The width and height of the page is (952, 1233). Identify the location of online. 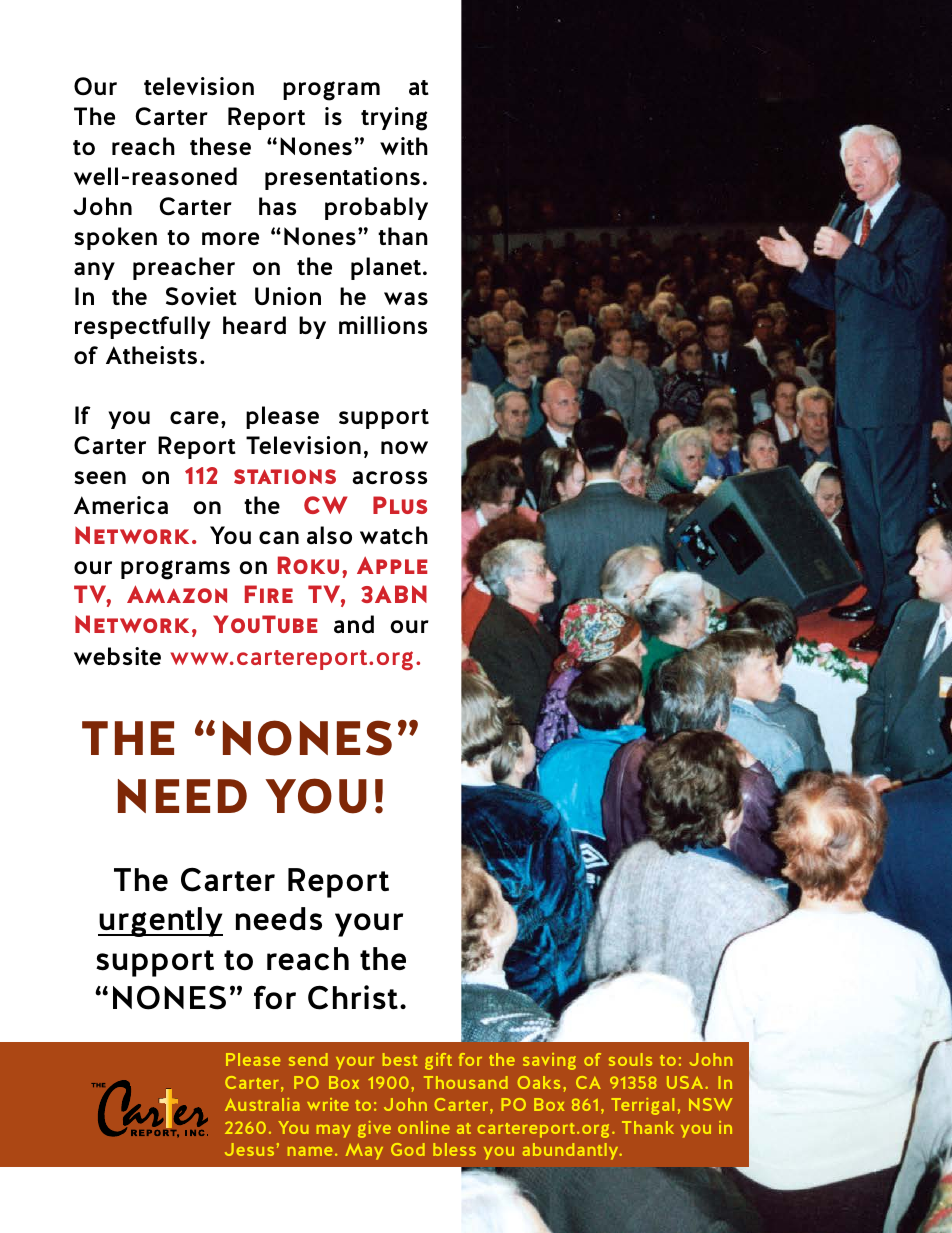
(424, 1127).
